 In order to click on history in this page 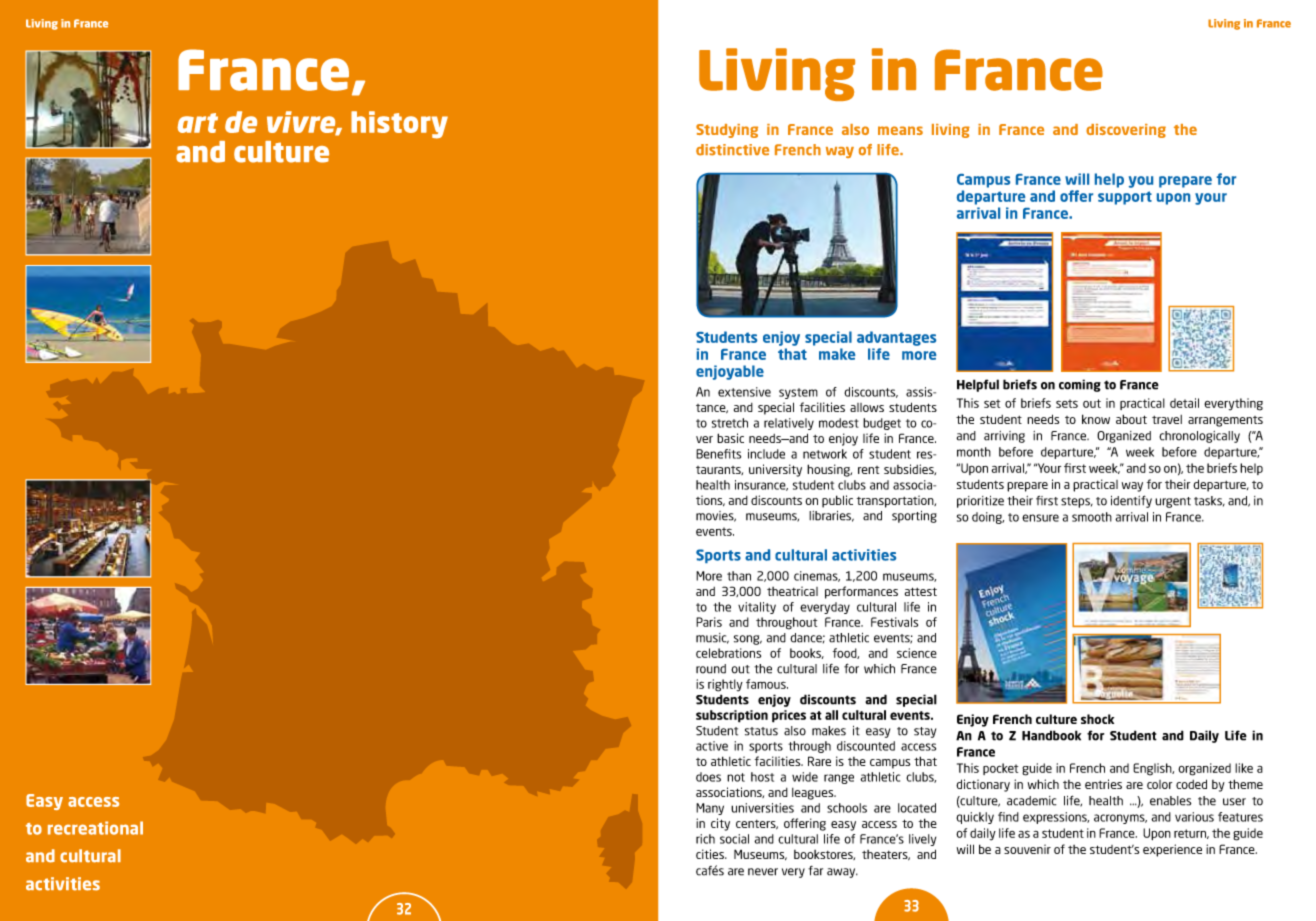, I will do `click(399, 125)`.
